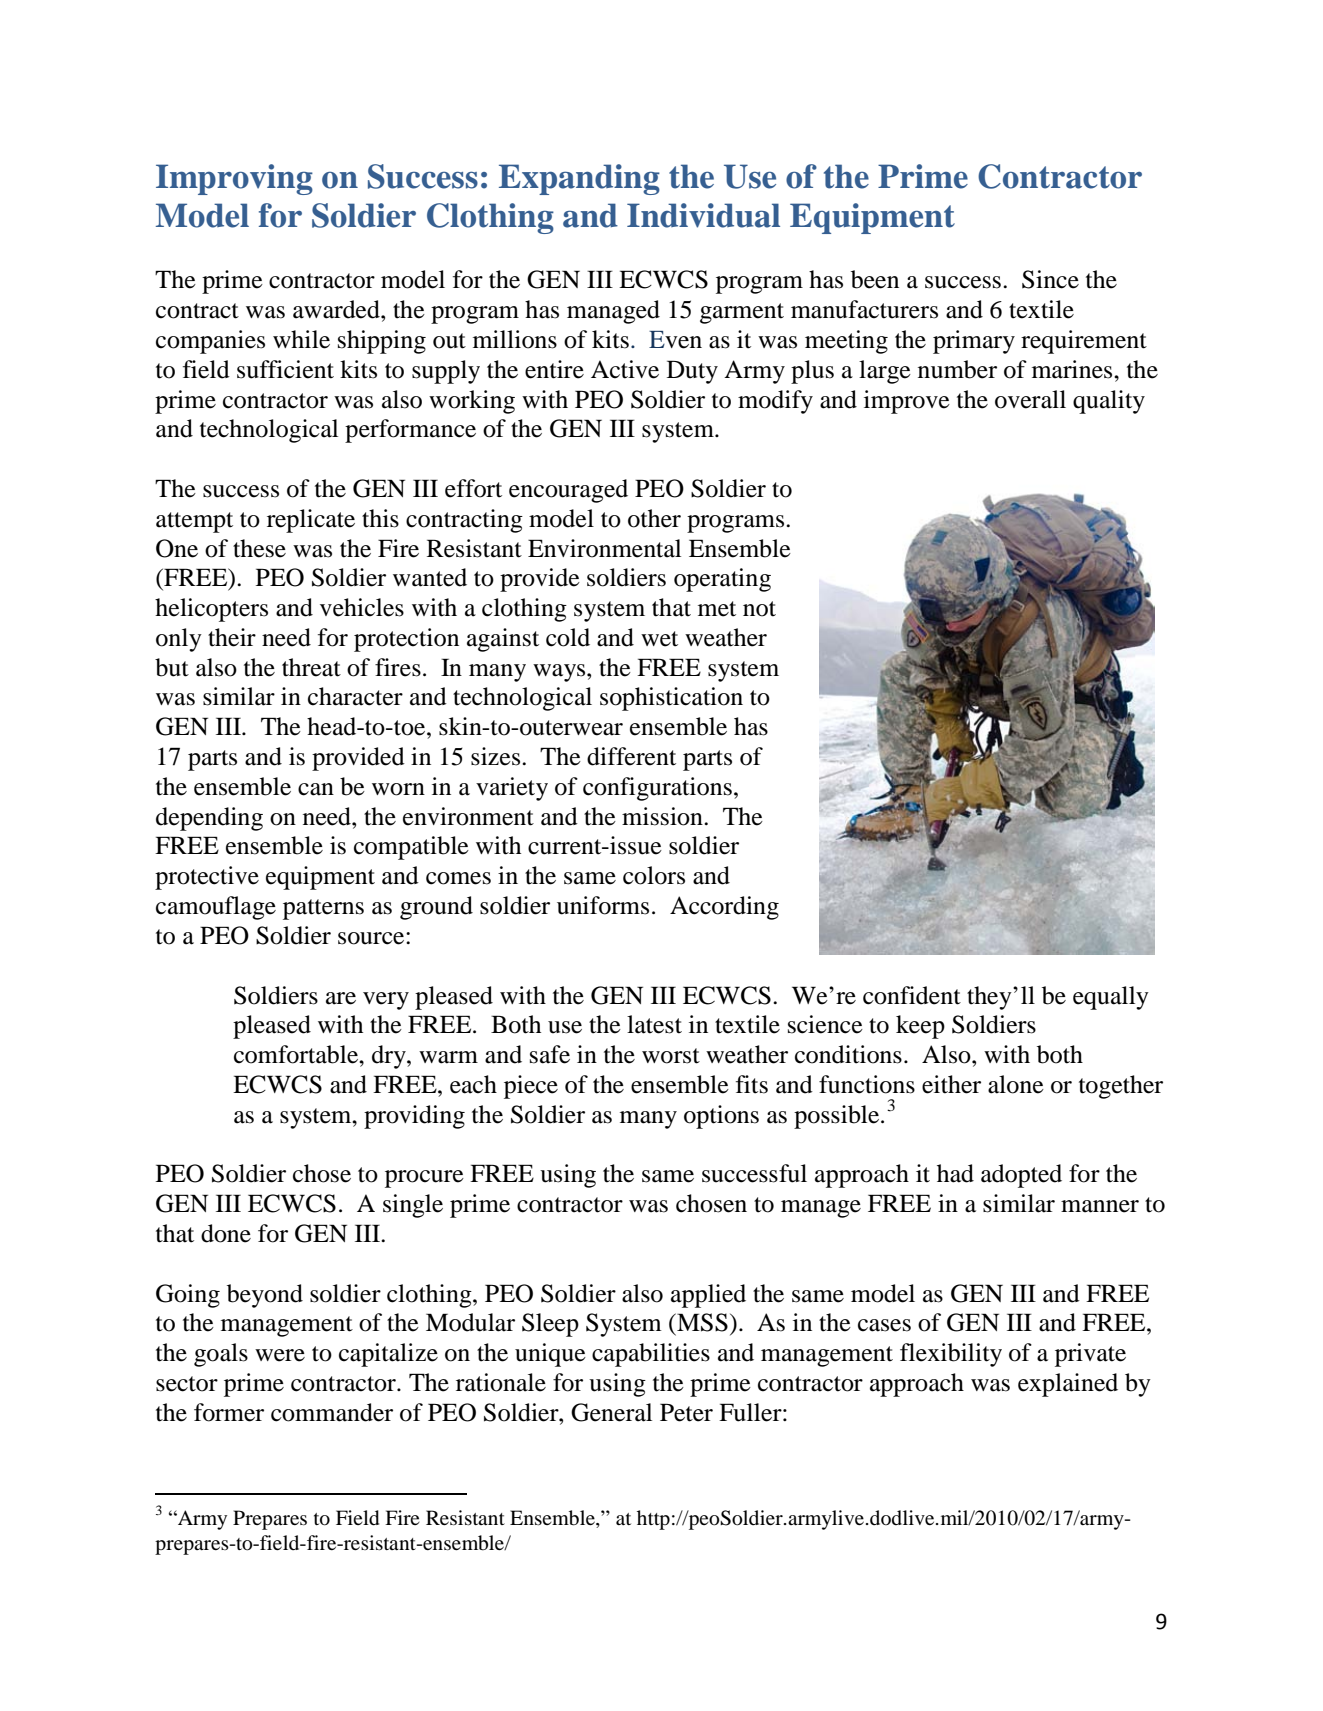  Describe the element at coordinates (280, 1355) in the screenshot. I see `were` at that location.
